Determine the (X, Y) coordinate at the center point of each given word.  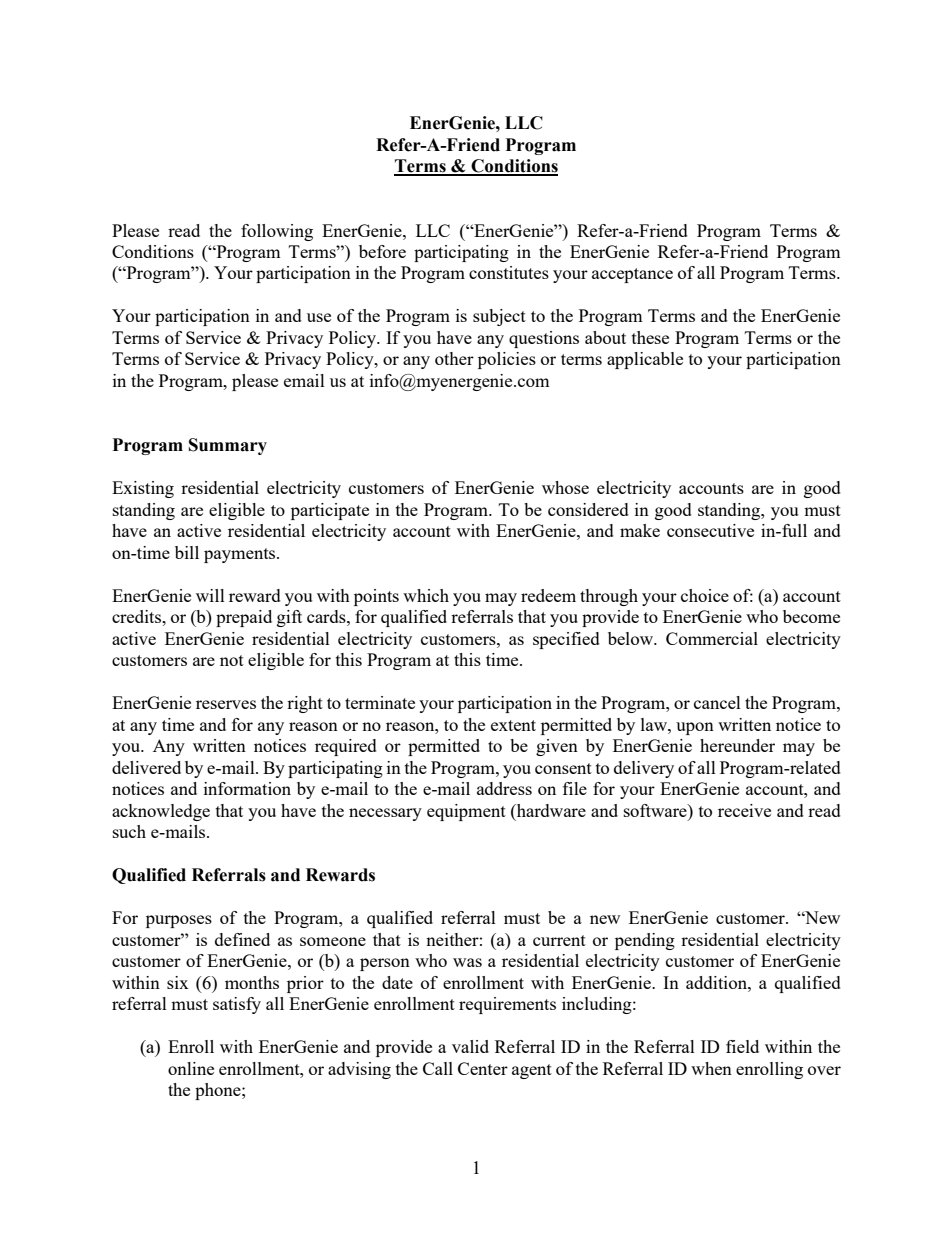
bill (187, 552)
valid (470, 1046)
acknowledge (161, 812)
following (277, 232)
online (191, 1068)
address (504, 788)
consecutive (710, 530)
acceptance (632, 275)
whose (565, 487)
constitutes (509, 272)
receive (744, 810)
